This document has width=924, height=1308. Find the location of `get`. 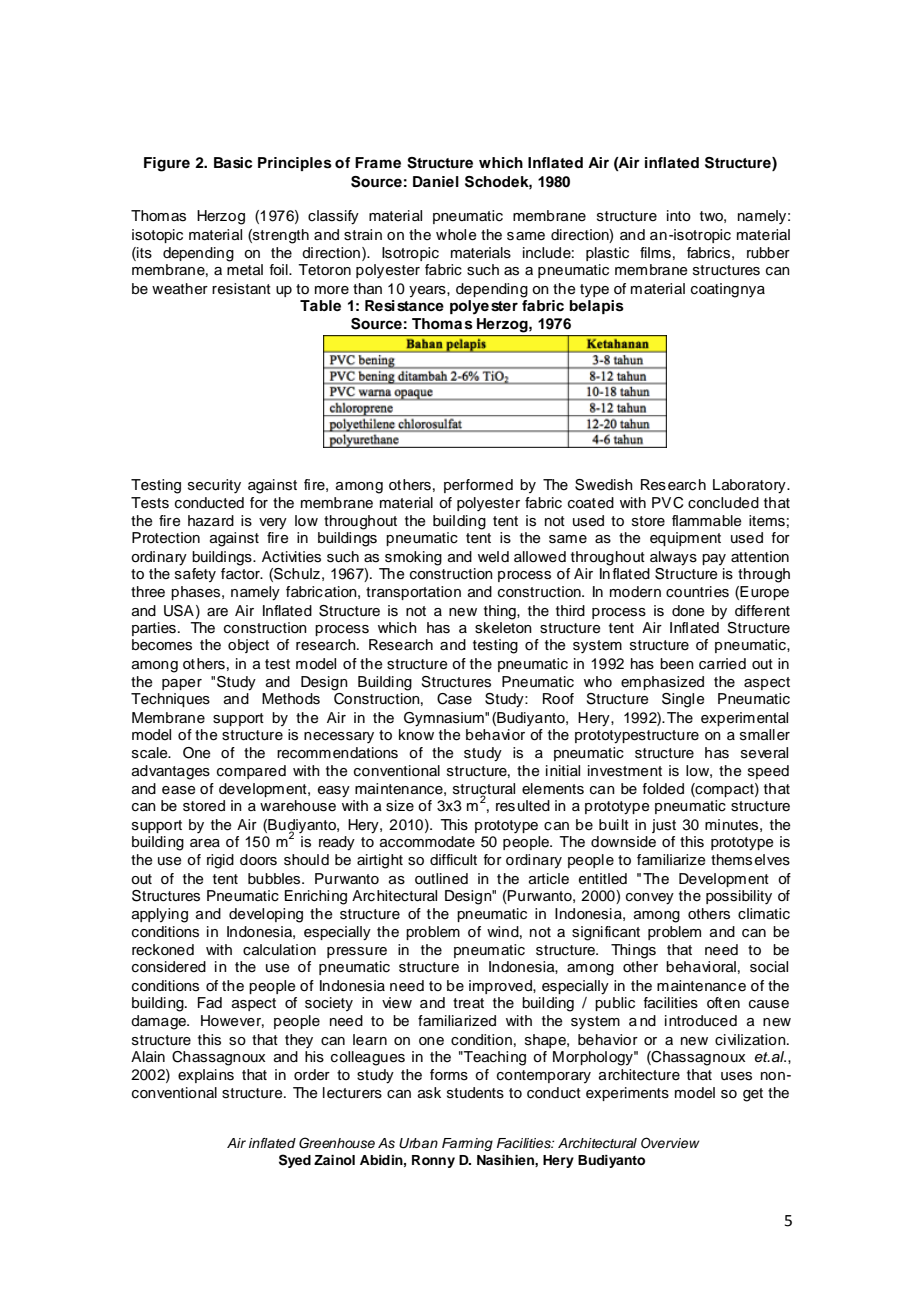

get is located at coordinates (753, 1095).
